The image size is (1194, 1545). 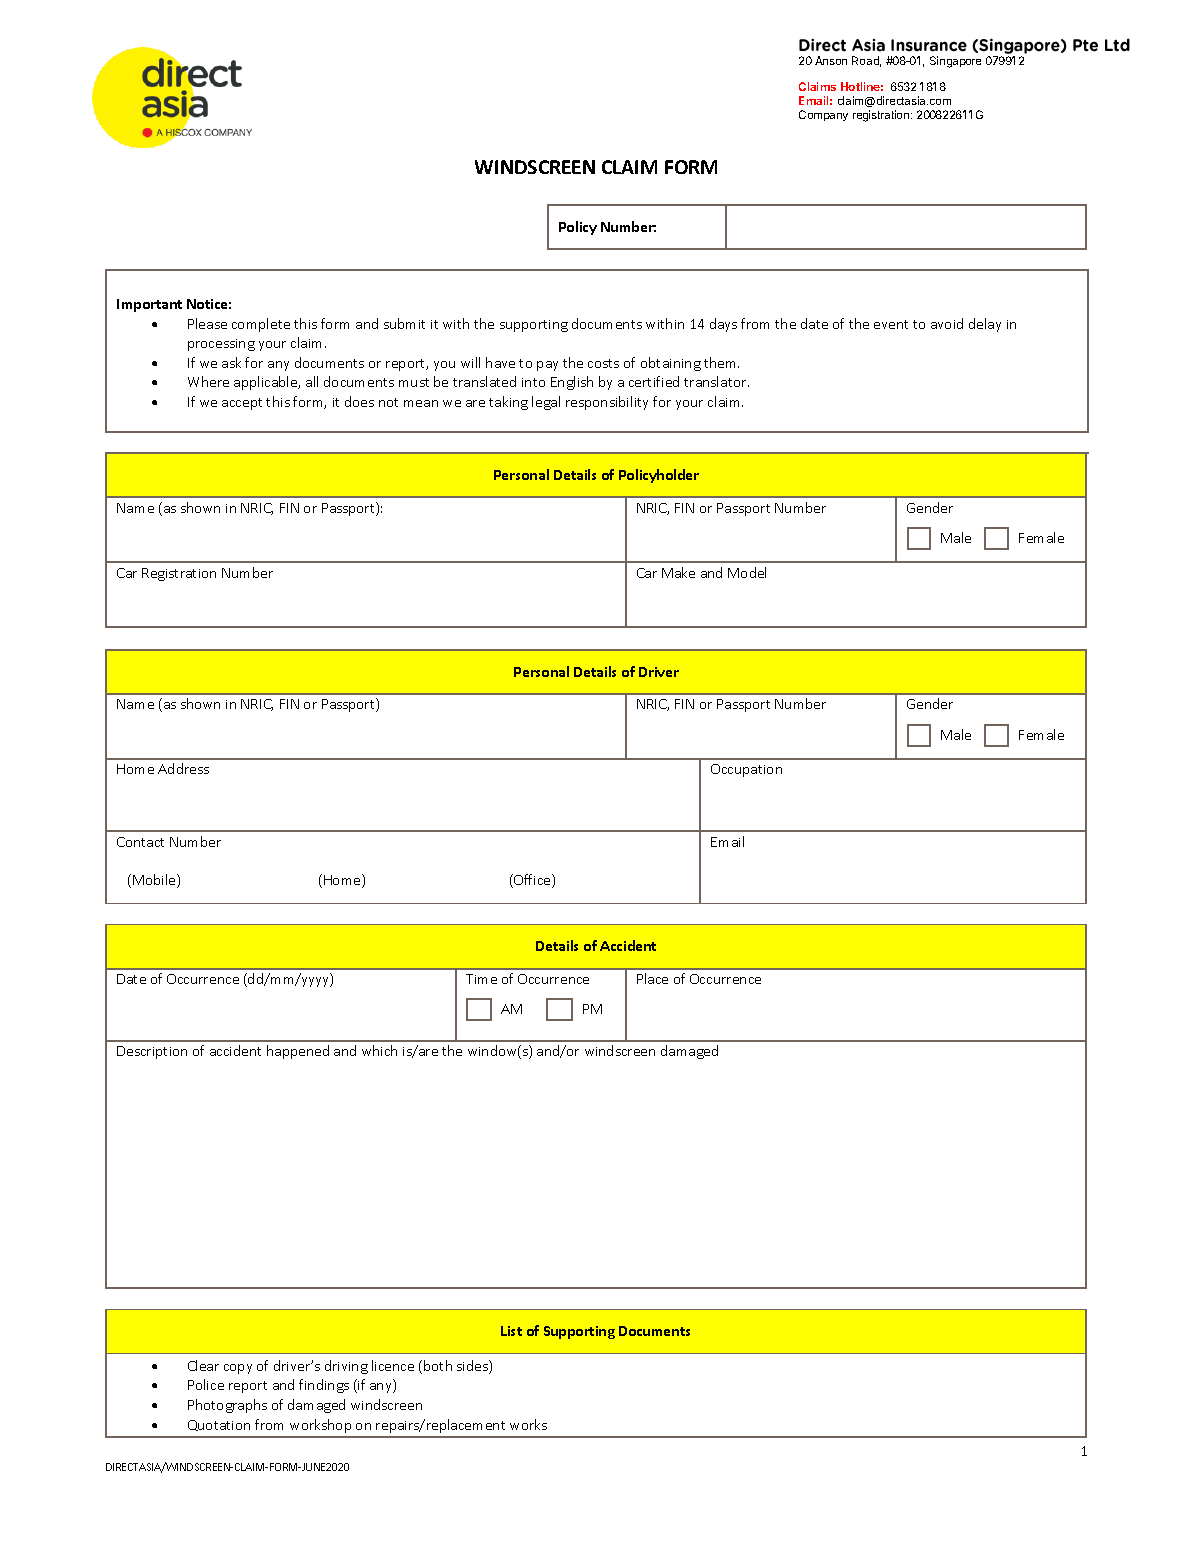 What do you see at coordinates (891, 324) in the document?
I see `event` at bounding box center [891, 324].
